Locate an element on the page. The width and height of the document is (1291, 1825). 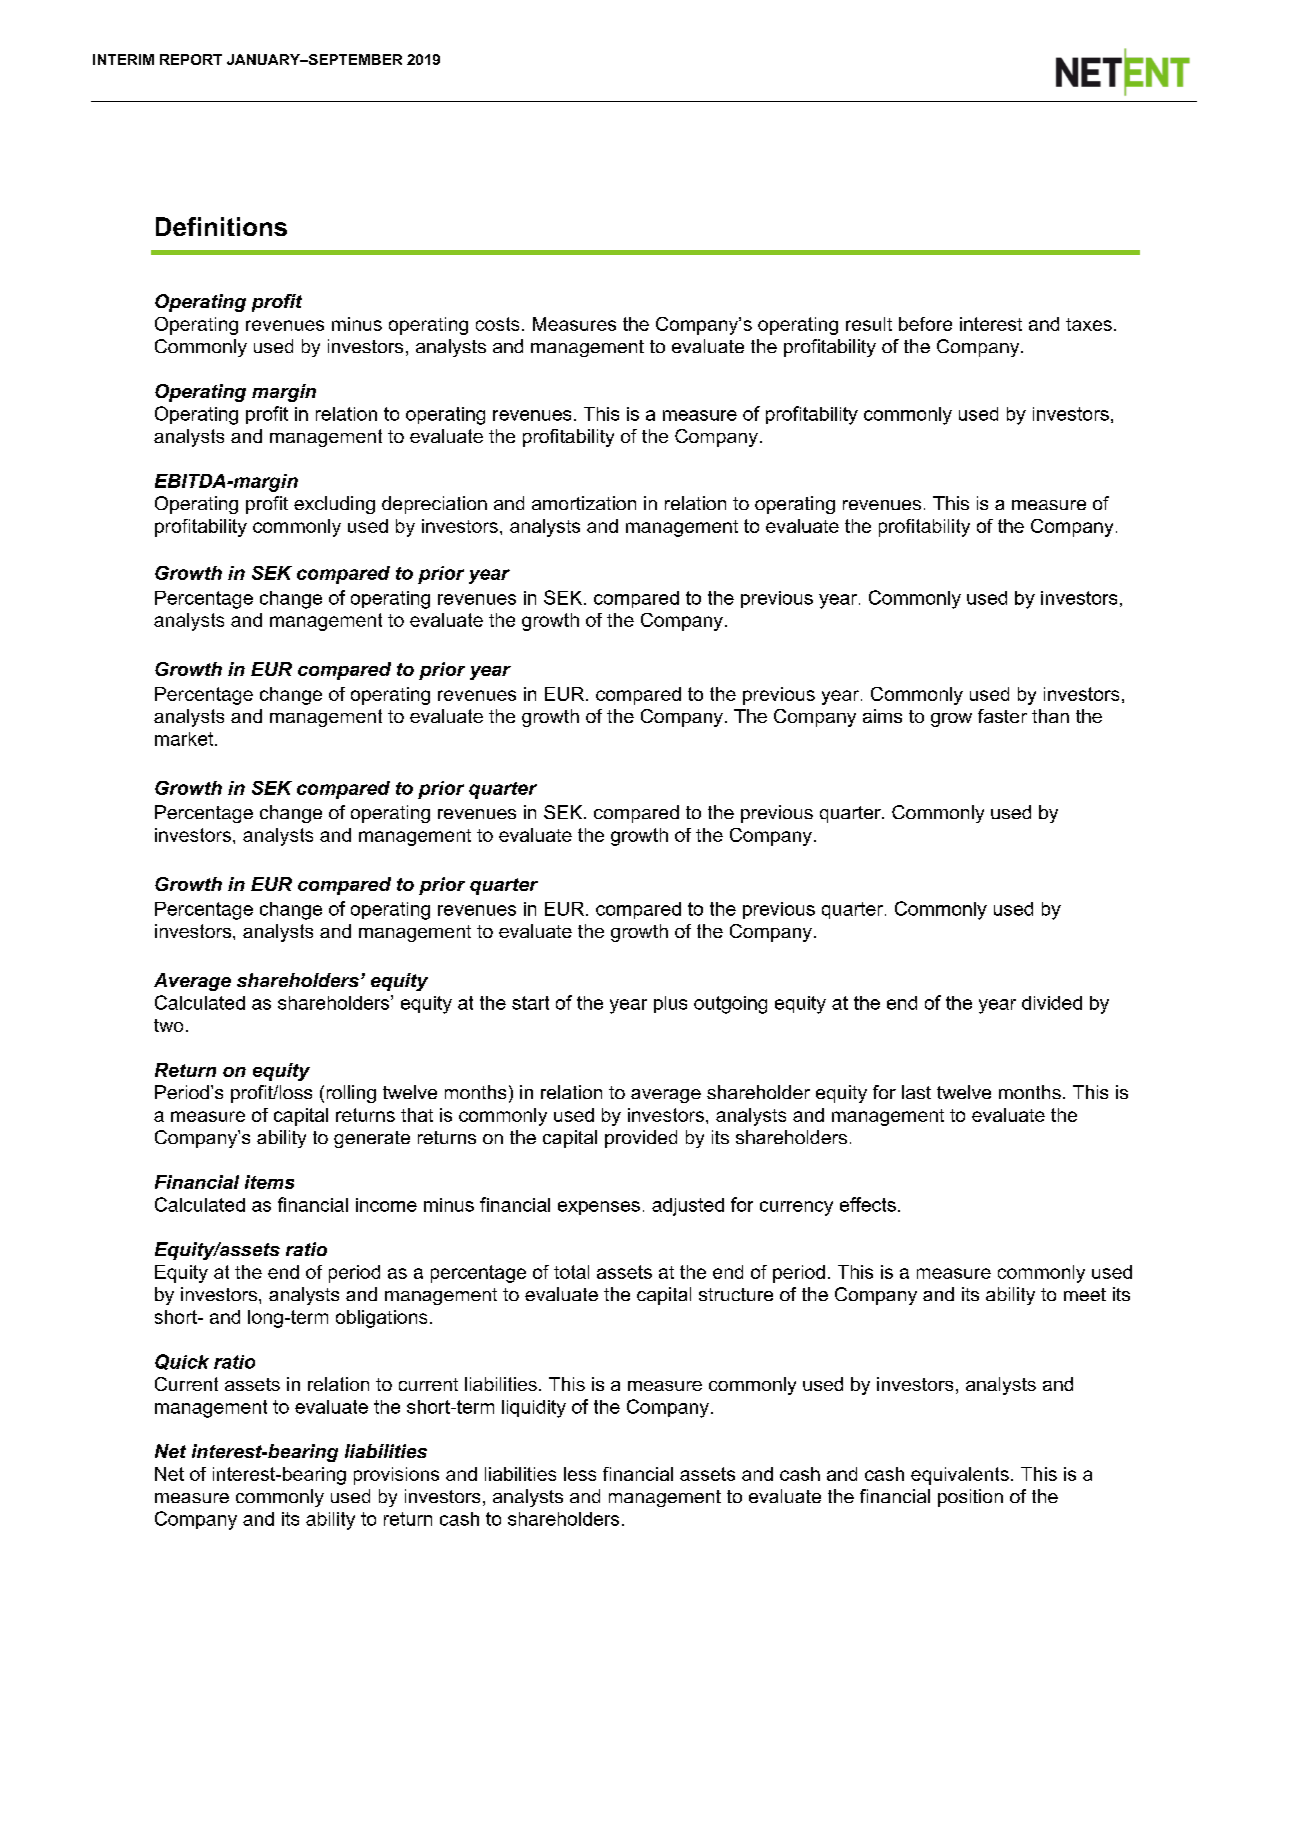
Quick is located at coordinates (182, 1362).
